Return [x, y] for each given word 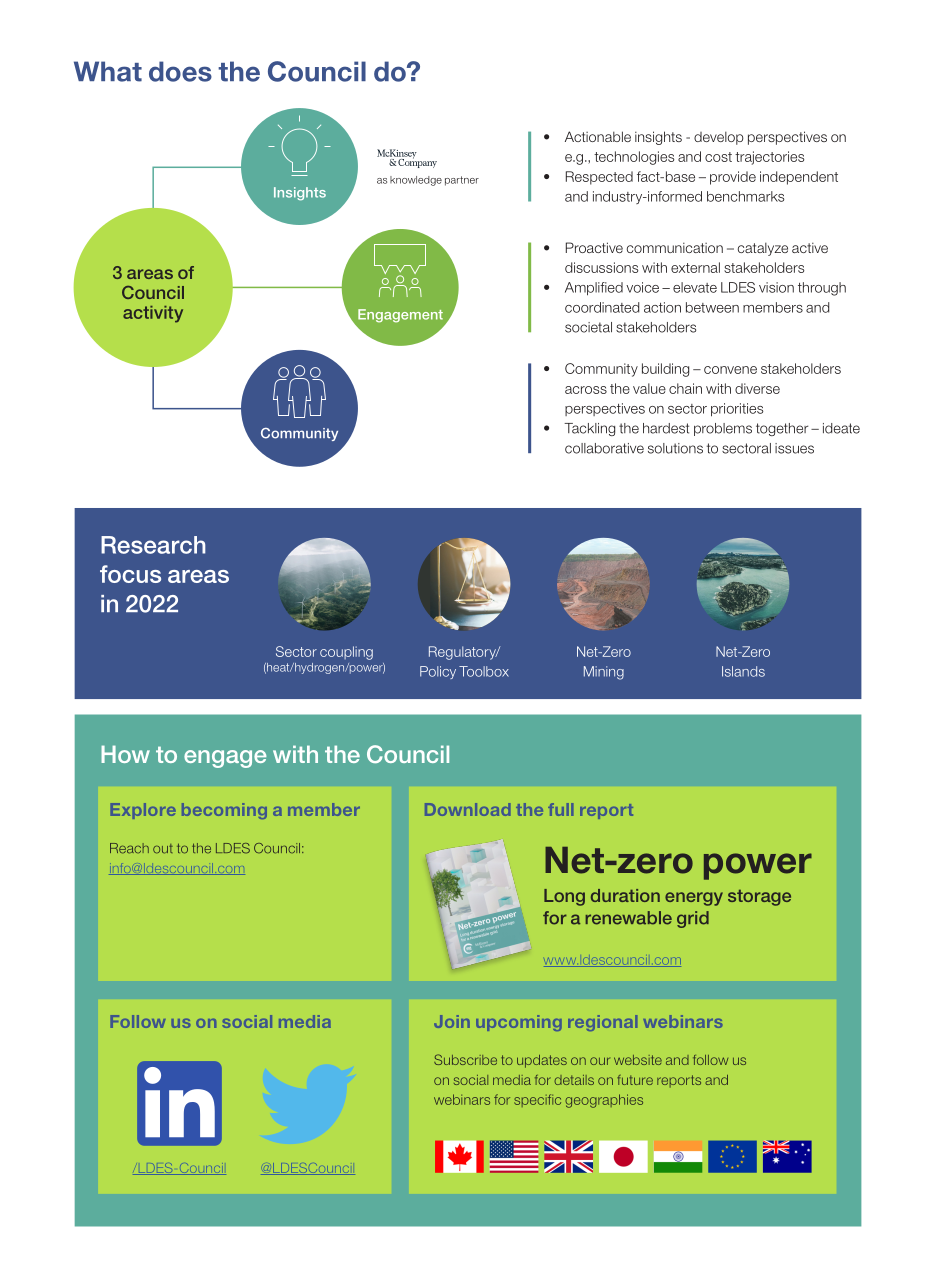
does [180, 71]
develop [719, 138]
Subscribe [465, 1059]
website [638, 1060]
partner [462, 181]
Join [452, 1021]
